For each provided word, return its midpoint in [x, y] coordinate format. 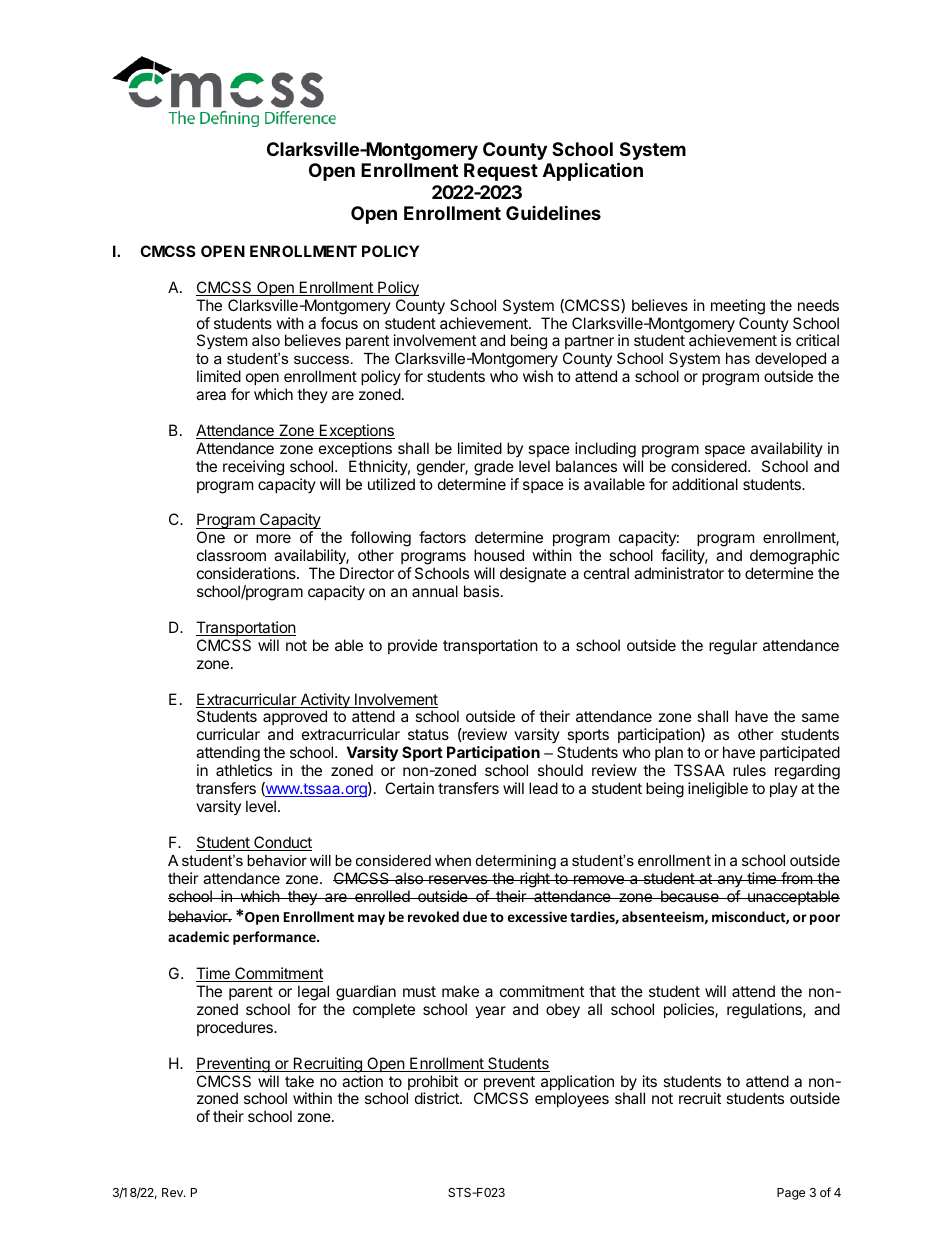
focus [339, 323]
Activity [325, 702]
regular [733, 647]
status [428, 734]
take [299, 1081]
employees [572, 1100]
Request [501, 172]
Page [791, 1194]
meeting [738, 307]
